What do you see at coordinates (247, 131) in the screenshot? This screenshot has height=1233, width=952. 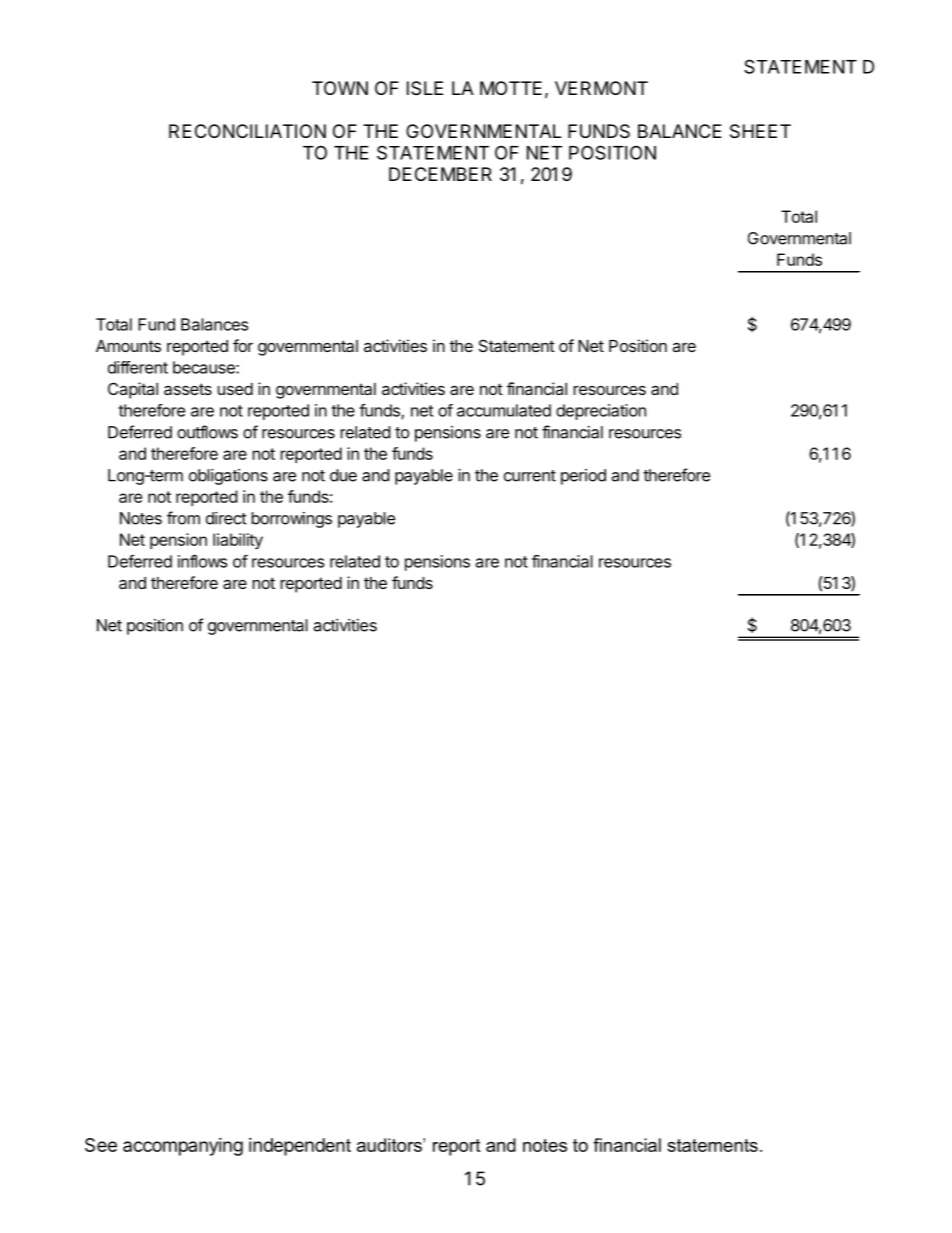 I see `RECONCILIATION` at bounding box center [247, 131].
